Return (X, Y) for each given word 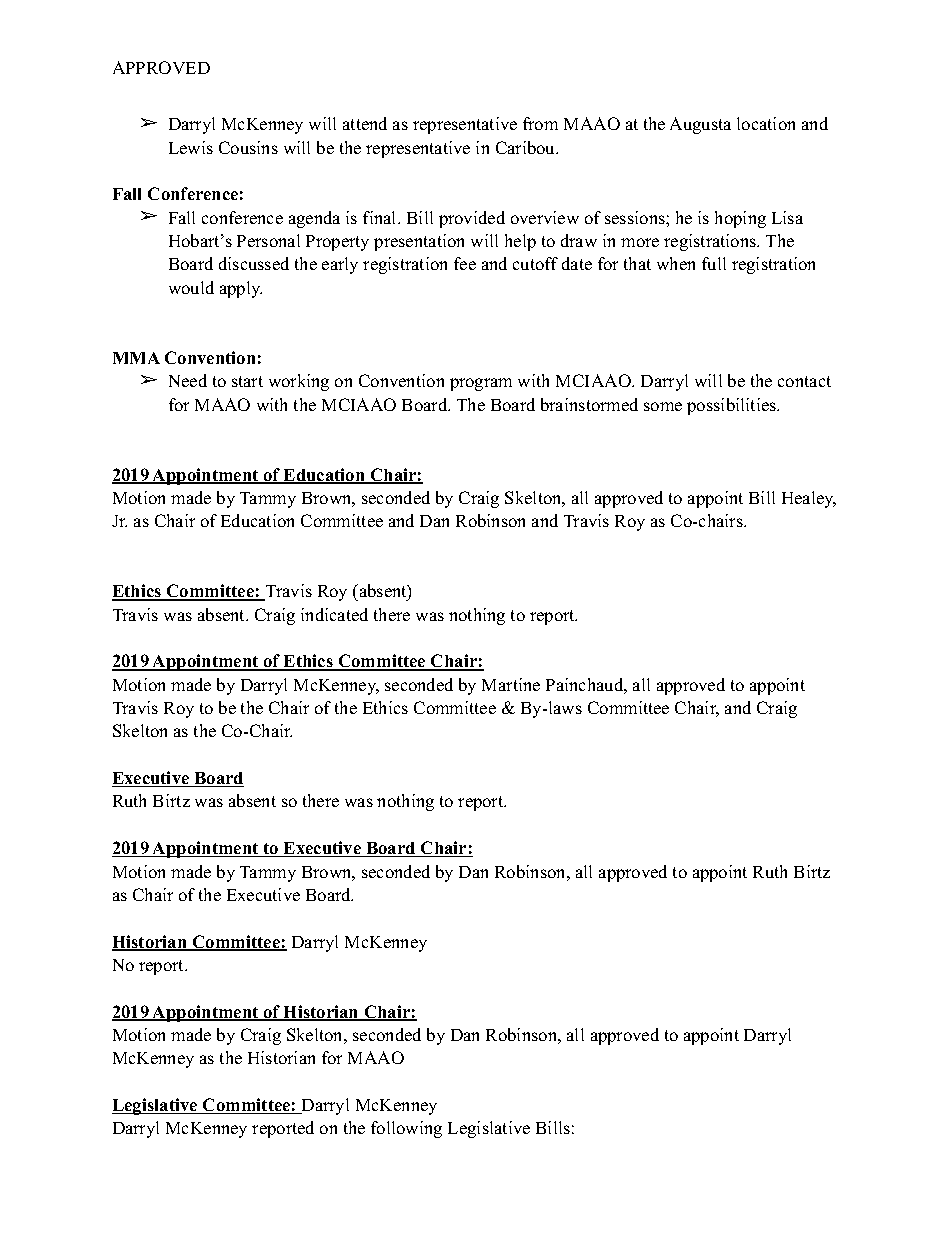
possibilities (733, 406)
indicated (334, 614)
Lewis (191, 147)
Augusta (700, 125)
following (406, 1129)
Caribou (527, 147)
